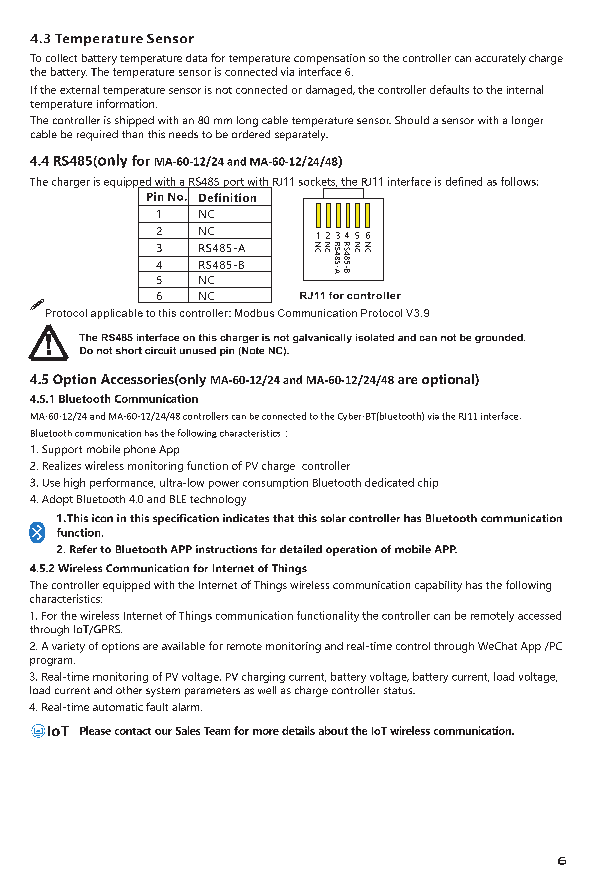  What do you see at coordinates (227, 197) in the document?
I see `Definition` at bounding box center [227, 197].
